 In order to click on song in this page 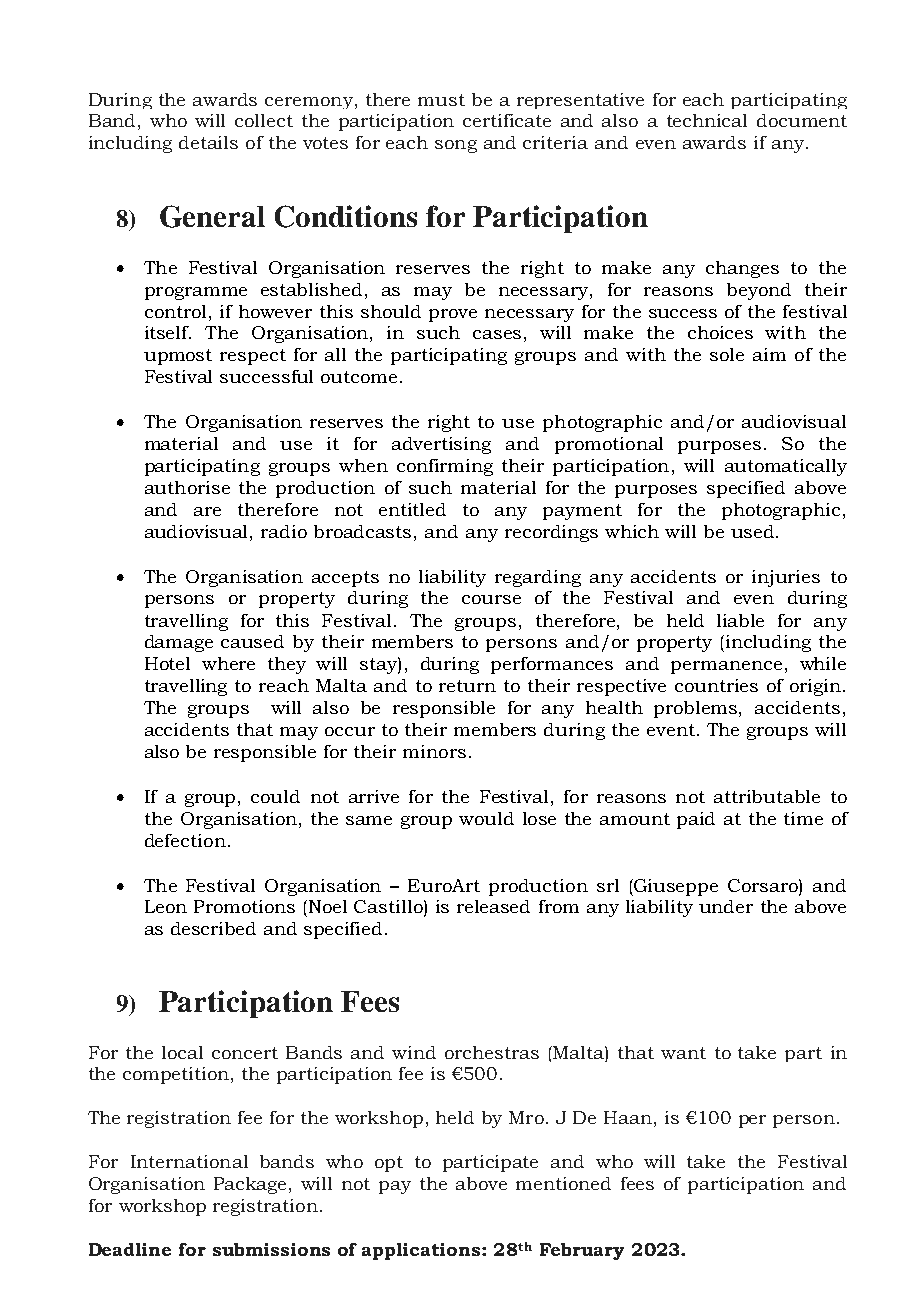, I will do `click(456, 146)`.
